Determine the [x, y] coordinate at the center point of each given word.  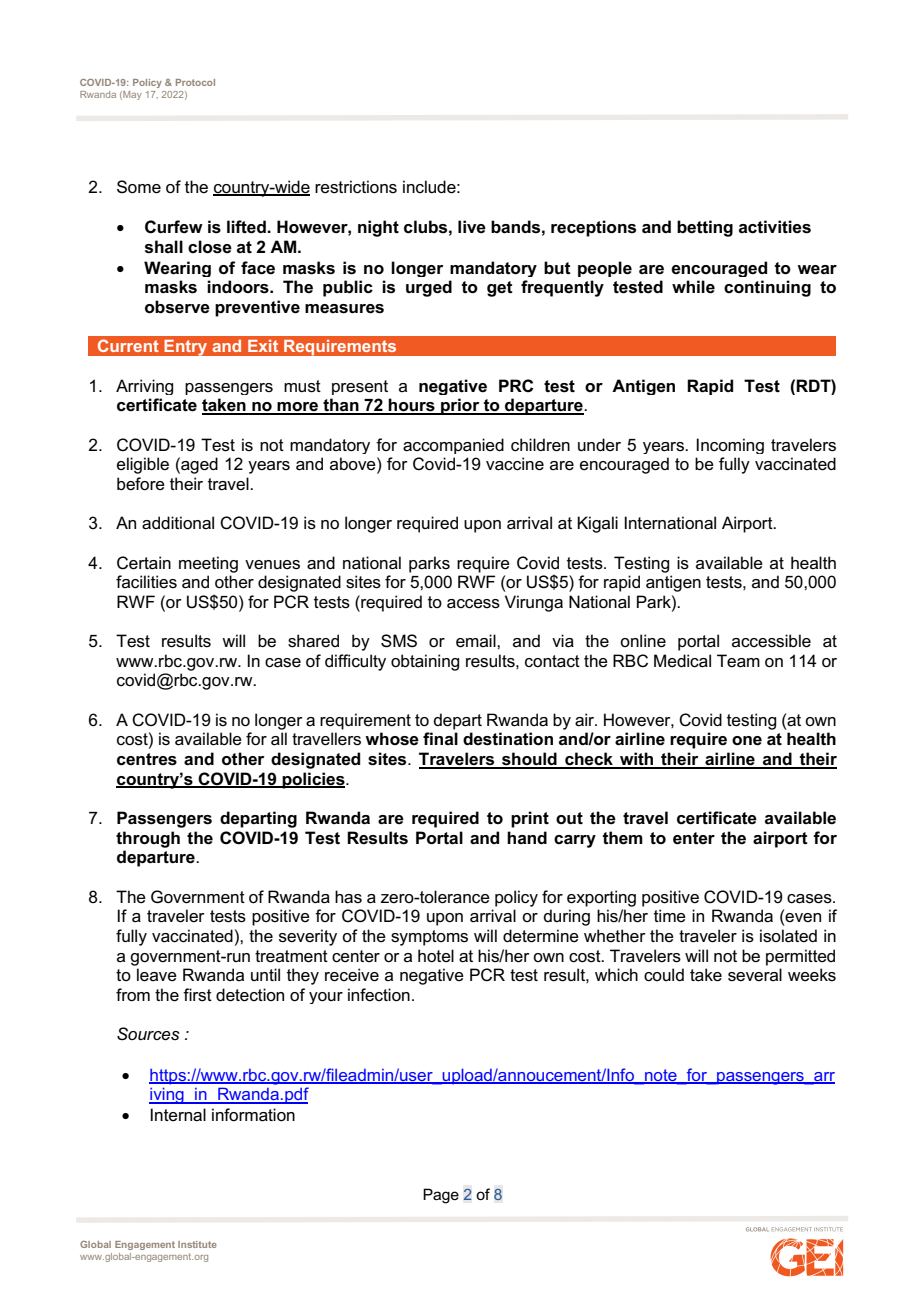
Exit [263, 346]
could [664, 975]
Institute [197, 1244]
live [472, 227]
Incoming [730, 446]
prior [460, 406]
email [477, 641]
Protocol [195, 82]
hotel [436, 956]
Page [441, 1196]
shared [313, 641]
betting [705, 228]
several [755, 975]
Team [738, 661]
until [265, 974]
